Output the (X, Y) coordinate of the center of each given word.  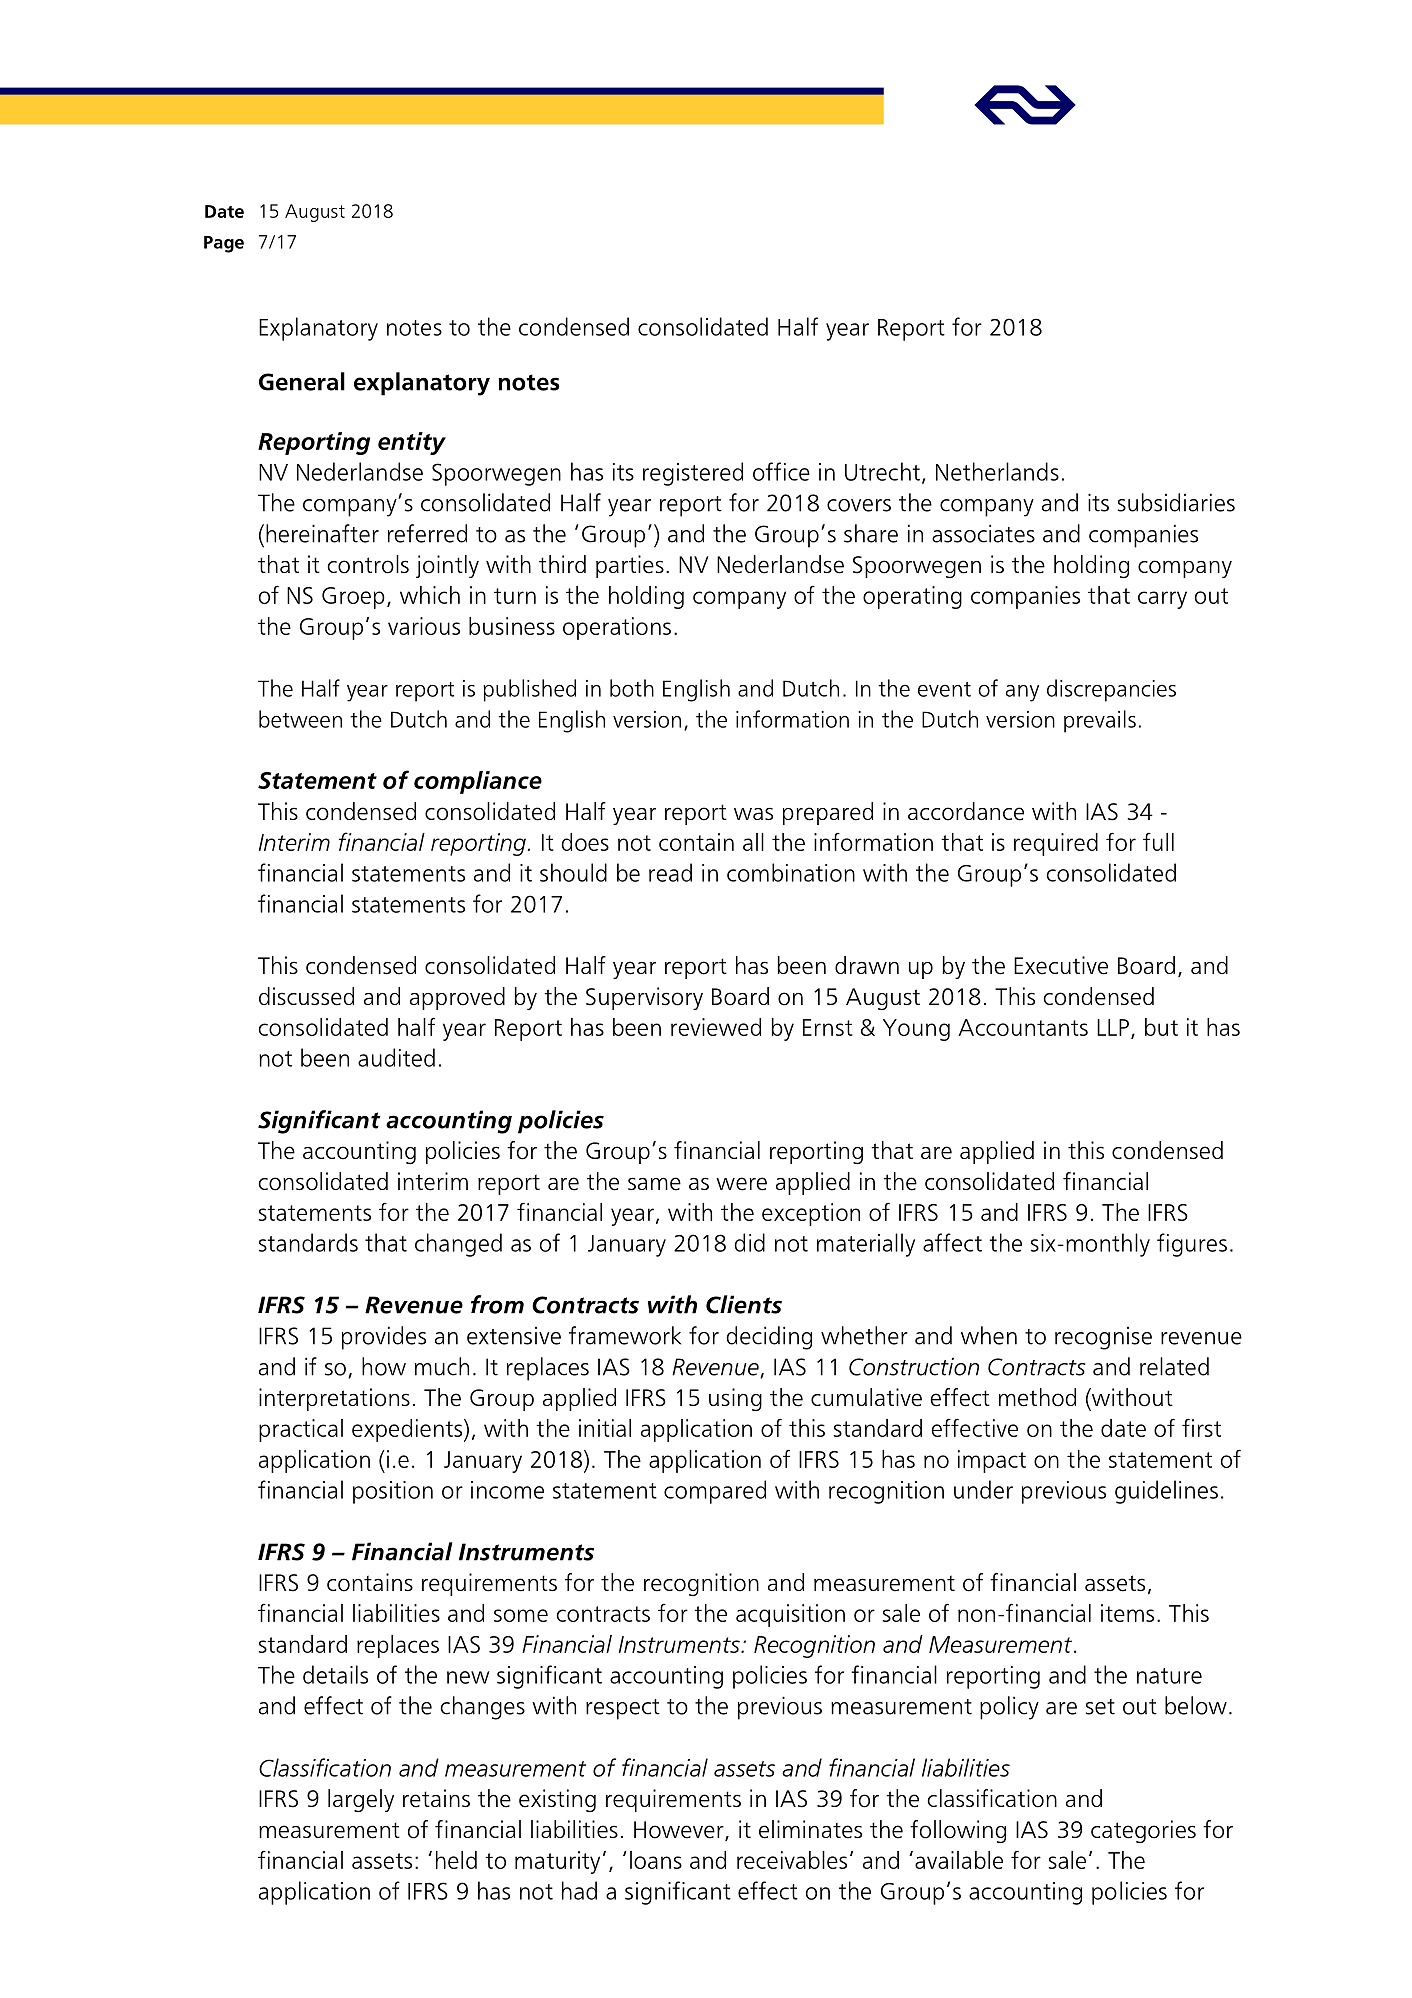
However (680, 1831)
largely (361, 1800)
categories (1143, 1831)
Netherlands (997, 471)
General (302, 381)
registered (693, 474)
